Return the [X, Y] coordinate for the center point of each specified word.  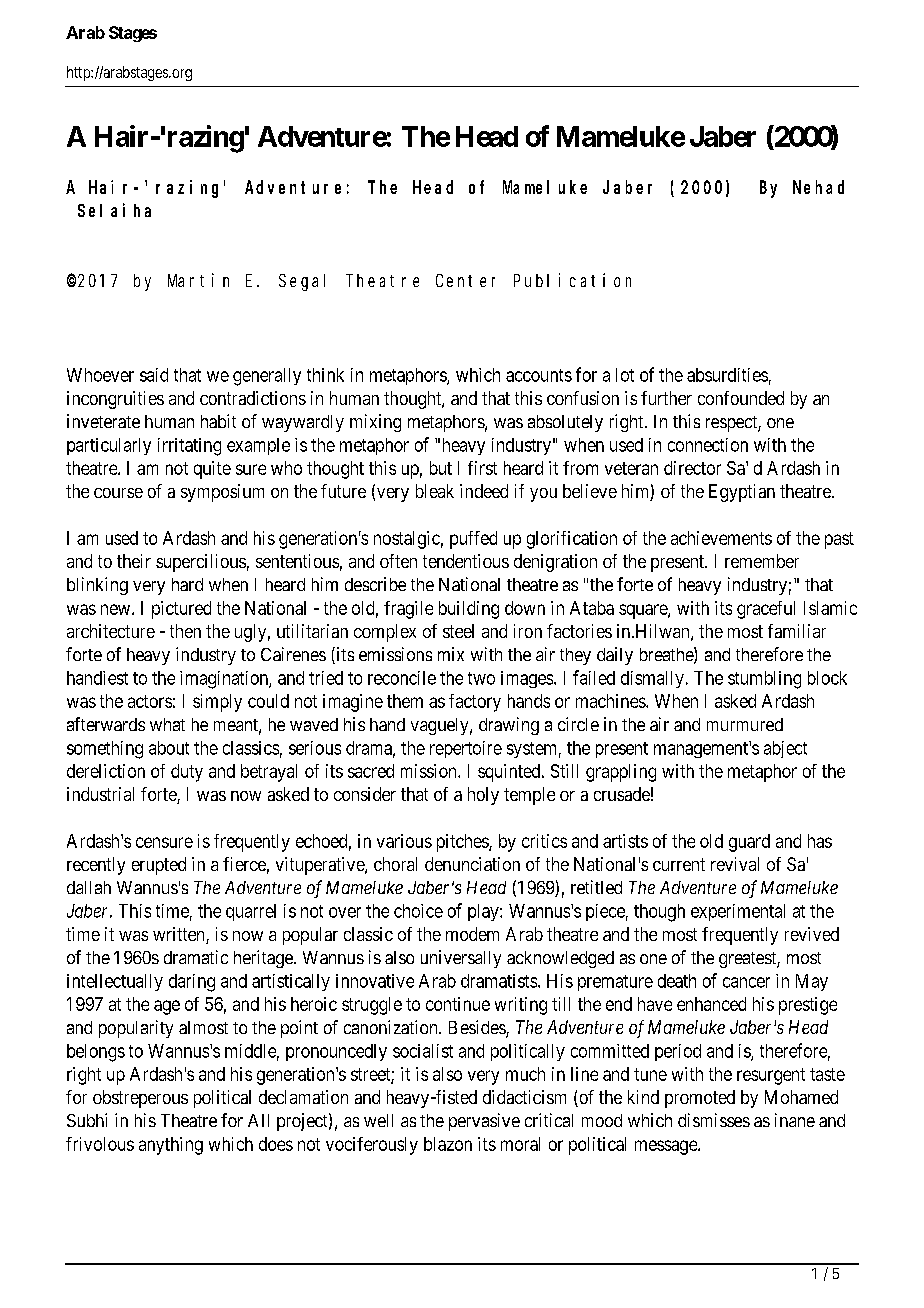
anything [171, 1146]
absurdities [727, 375]
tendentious [466, 561]
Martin [198, 280]
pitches [463, 843]
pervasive [484, 1122]
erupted [159, 866]
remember [762, 561]
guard [749, 843]
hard [187, 584]
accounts [539, 375]
